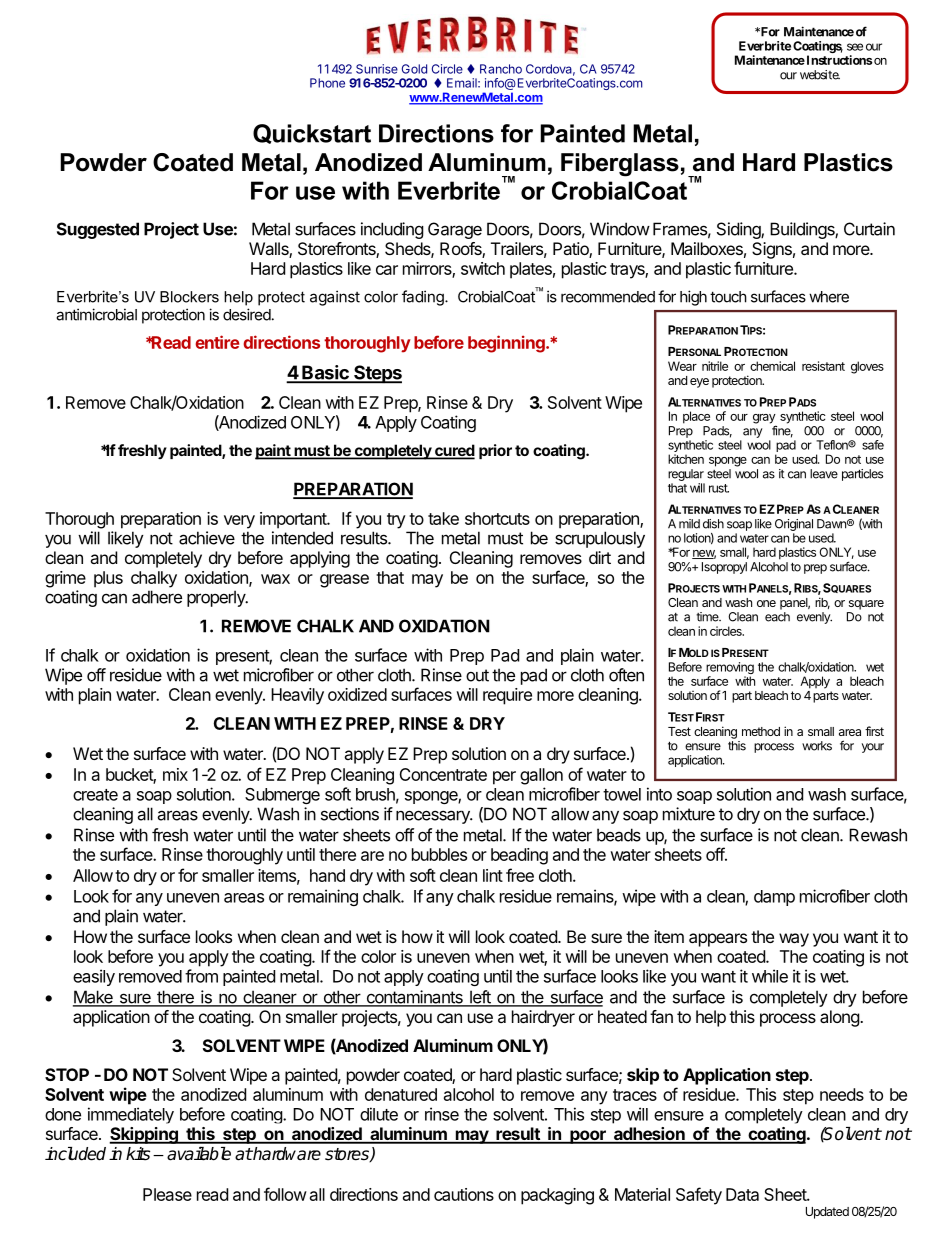 Image resolution: width=952 pixels, height=1233 pixels. What do you see at coordinates (742, 1194) in the screenshot?
I see `Data` at bounding box center [742, 1194].
